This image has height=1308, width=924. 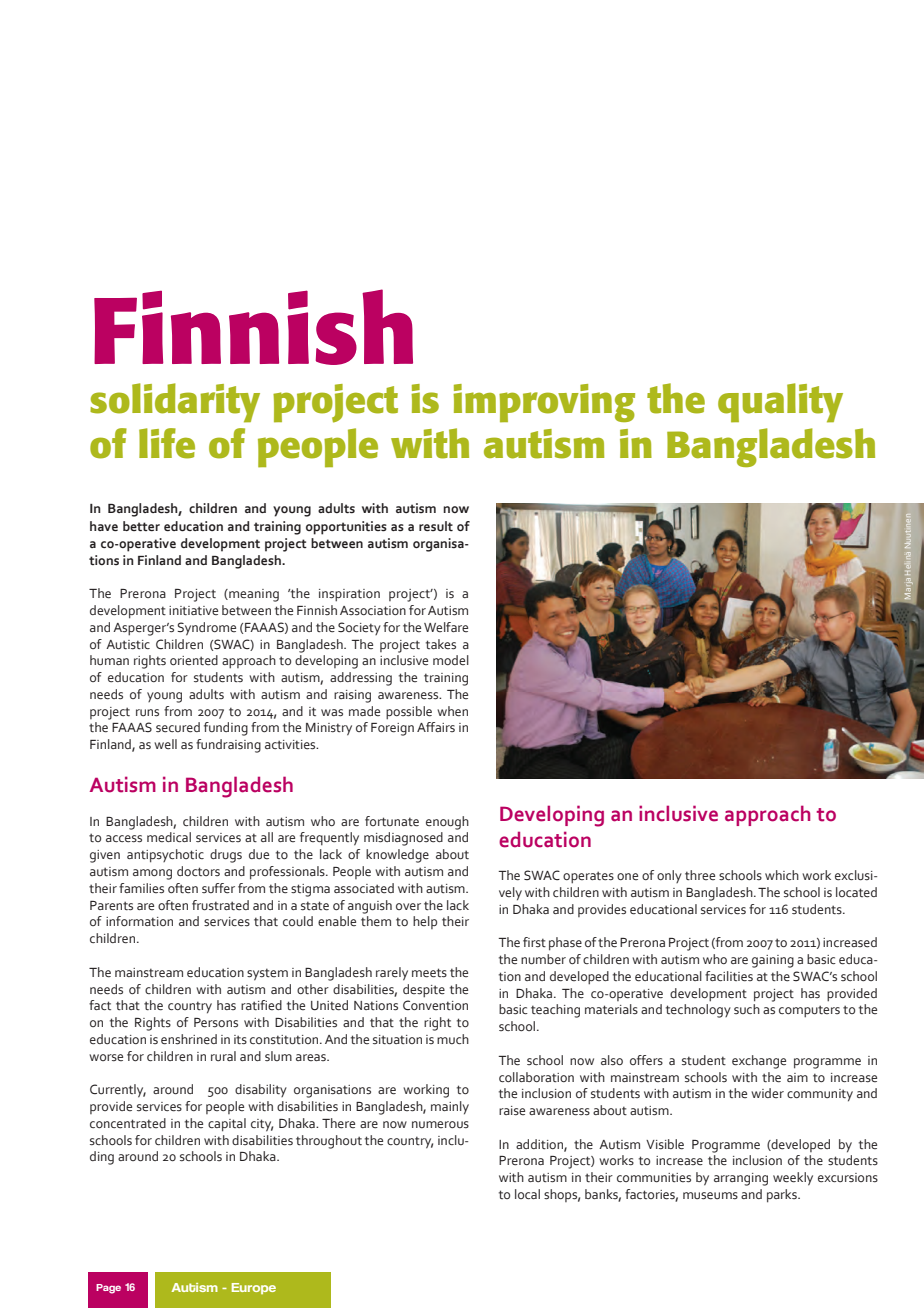 I want to click on improving, so click(x=544, y=403).
